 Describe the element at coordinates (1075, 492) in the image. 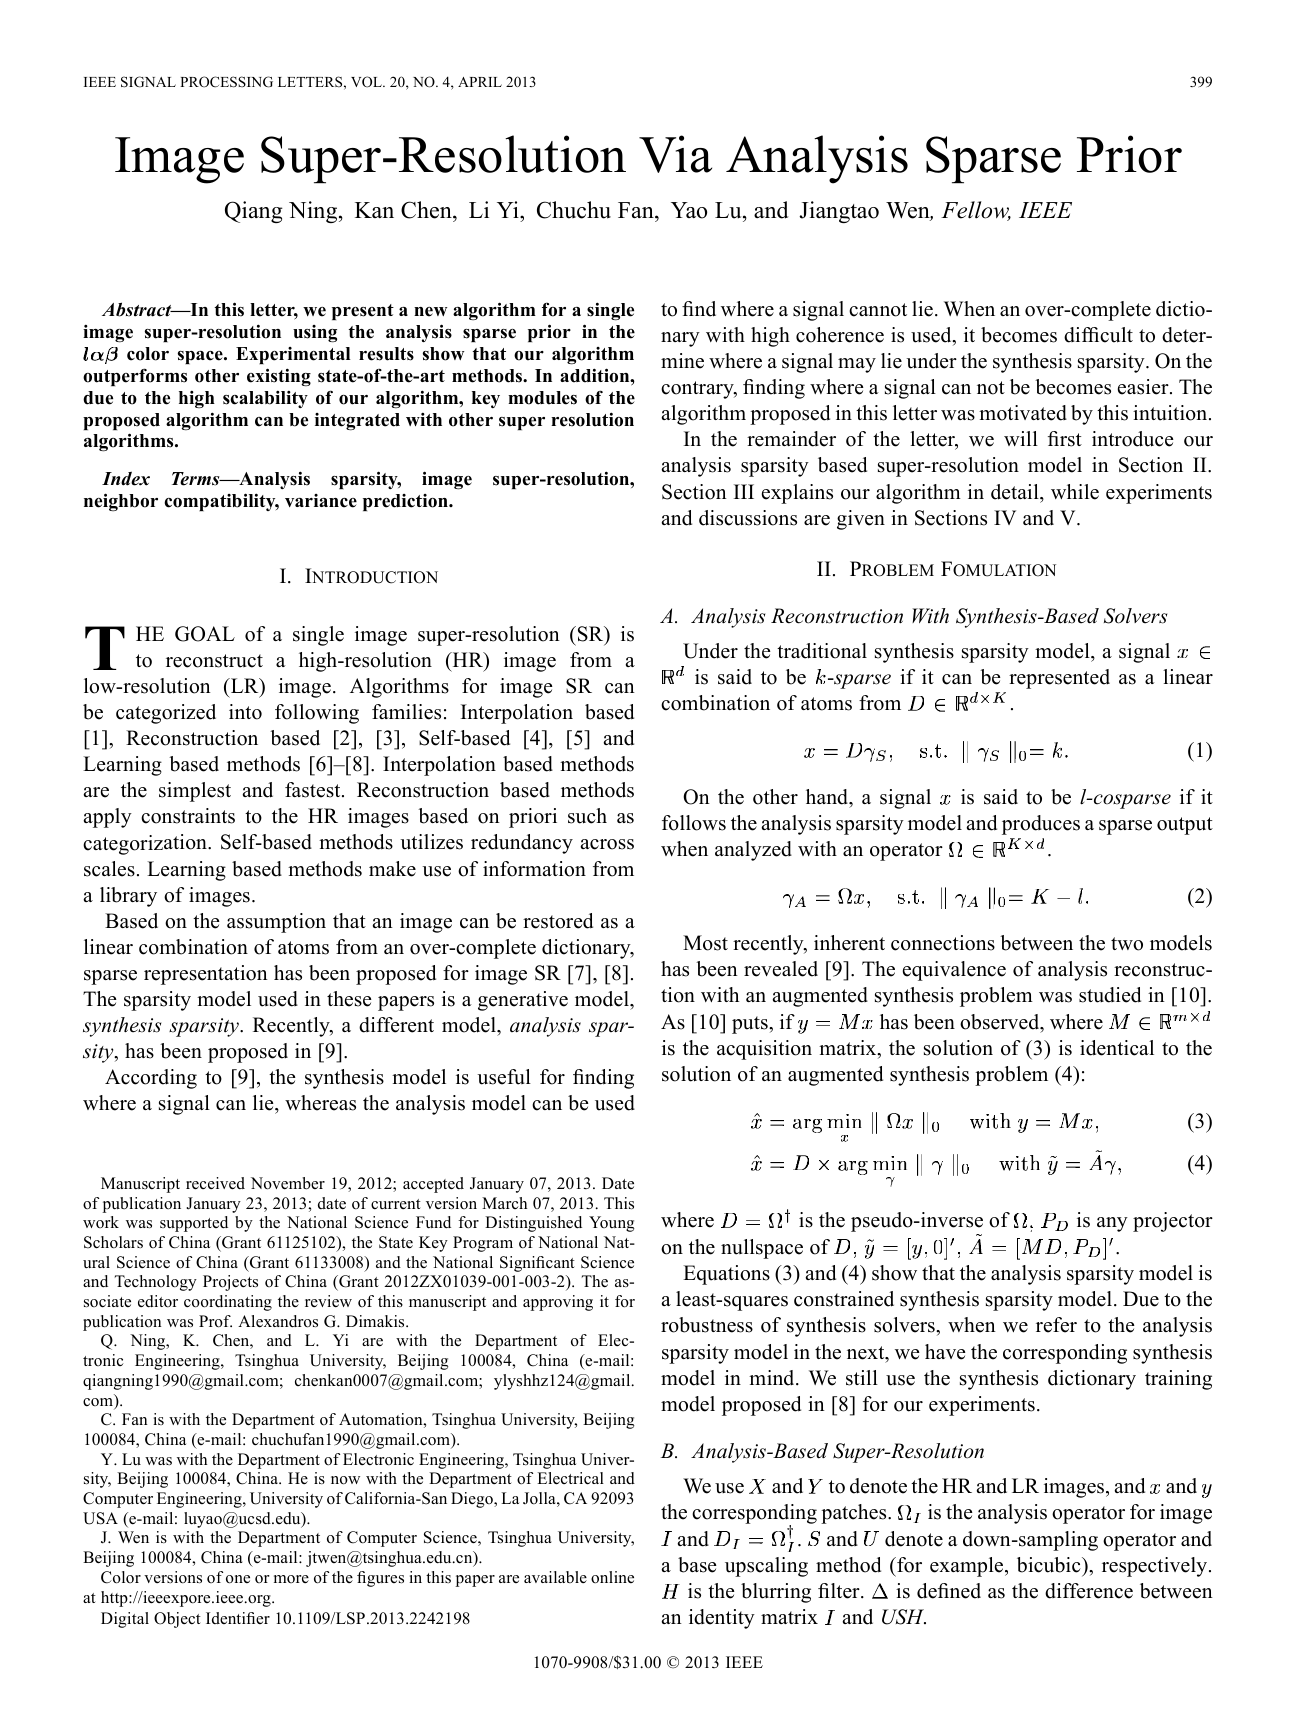

I see `while` at that location.
